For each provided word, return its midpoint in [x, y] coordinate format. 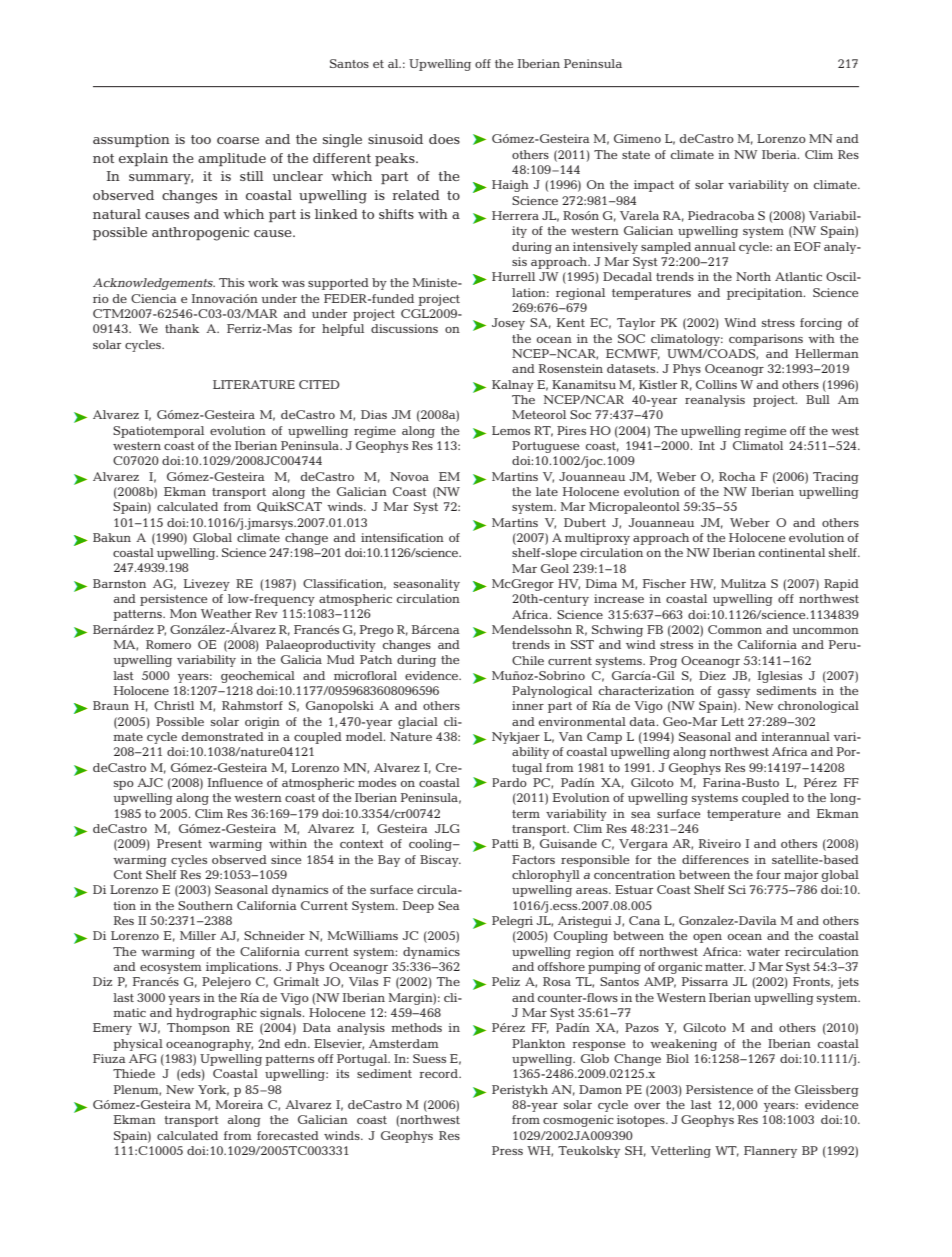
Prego [377, 631]
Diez [712, 675]
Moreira [239, 1104]
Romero [168, 644]
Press [507, 1150]
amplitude [232, 159]
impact [654, 186]
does [444, 139]
